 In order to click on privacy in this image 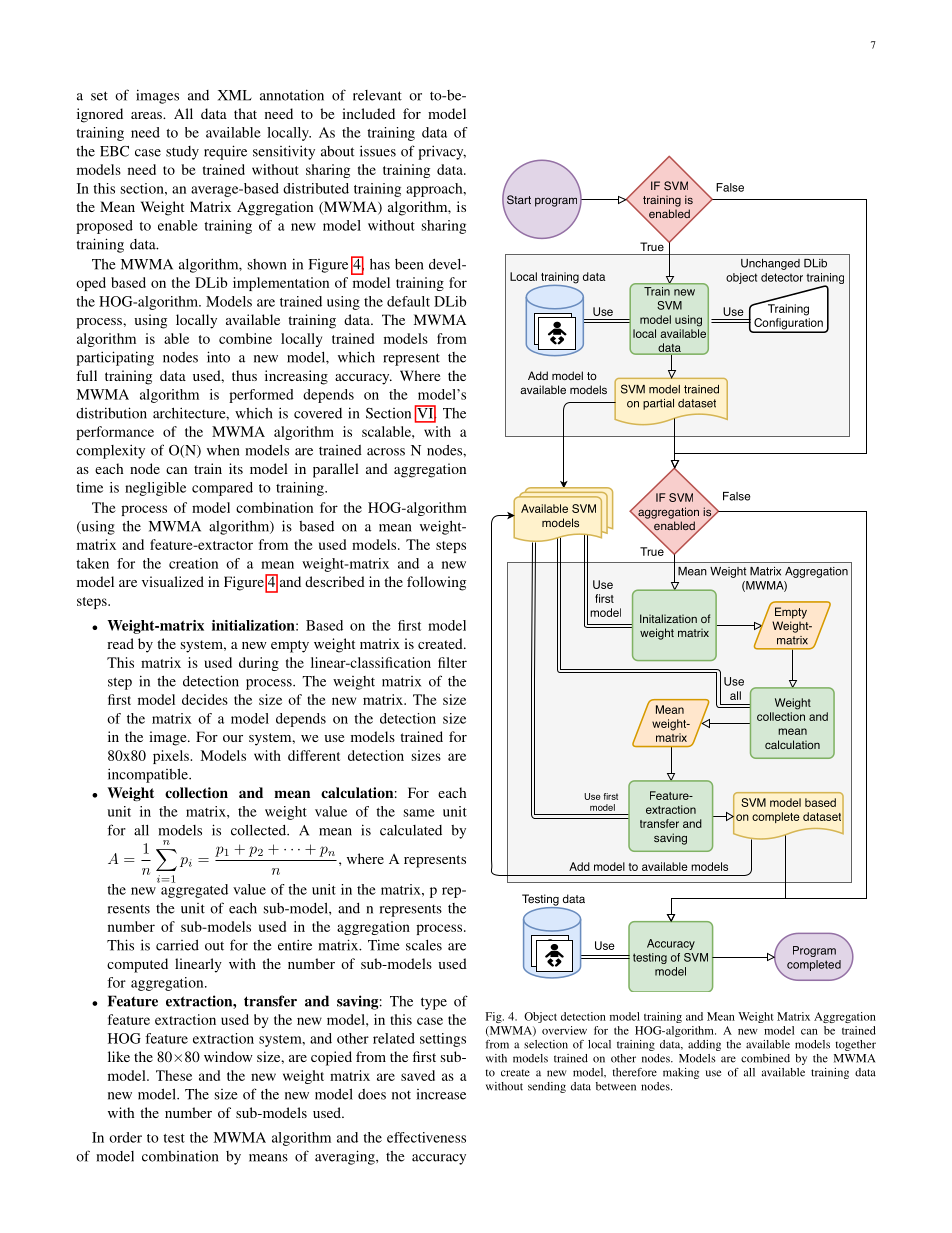, I will do `click(442, 152)`.
